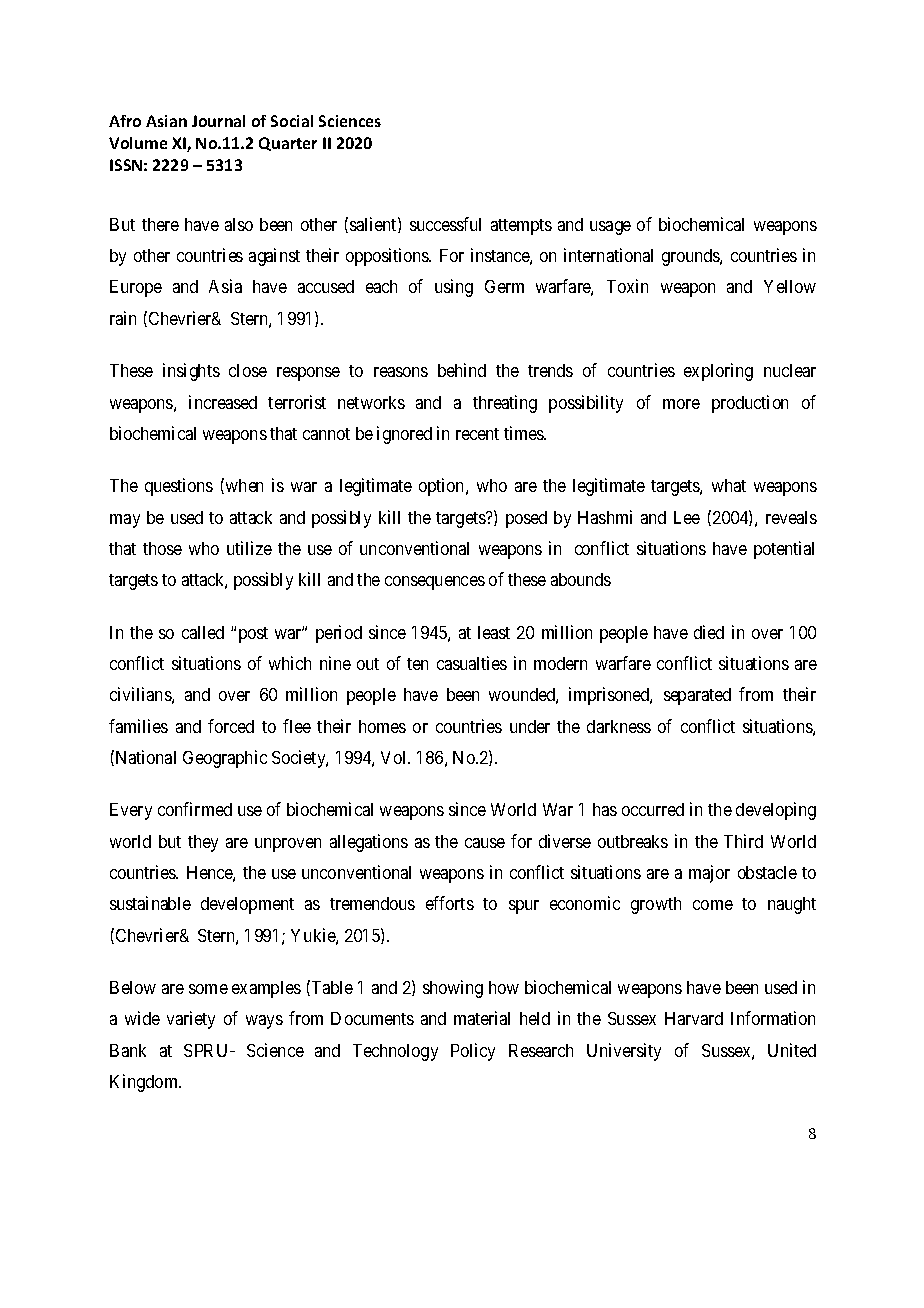 The height and width of the document is (1308, 924). What do you see at coordinates (231, 726) in the document?
I see `forced` at bounding box center [231, 726].
